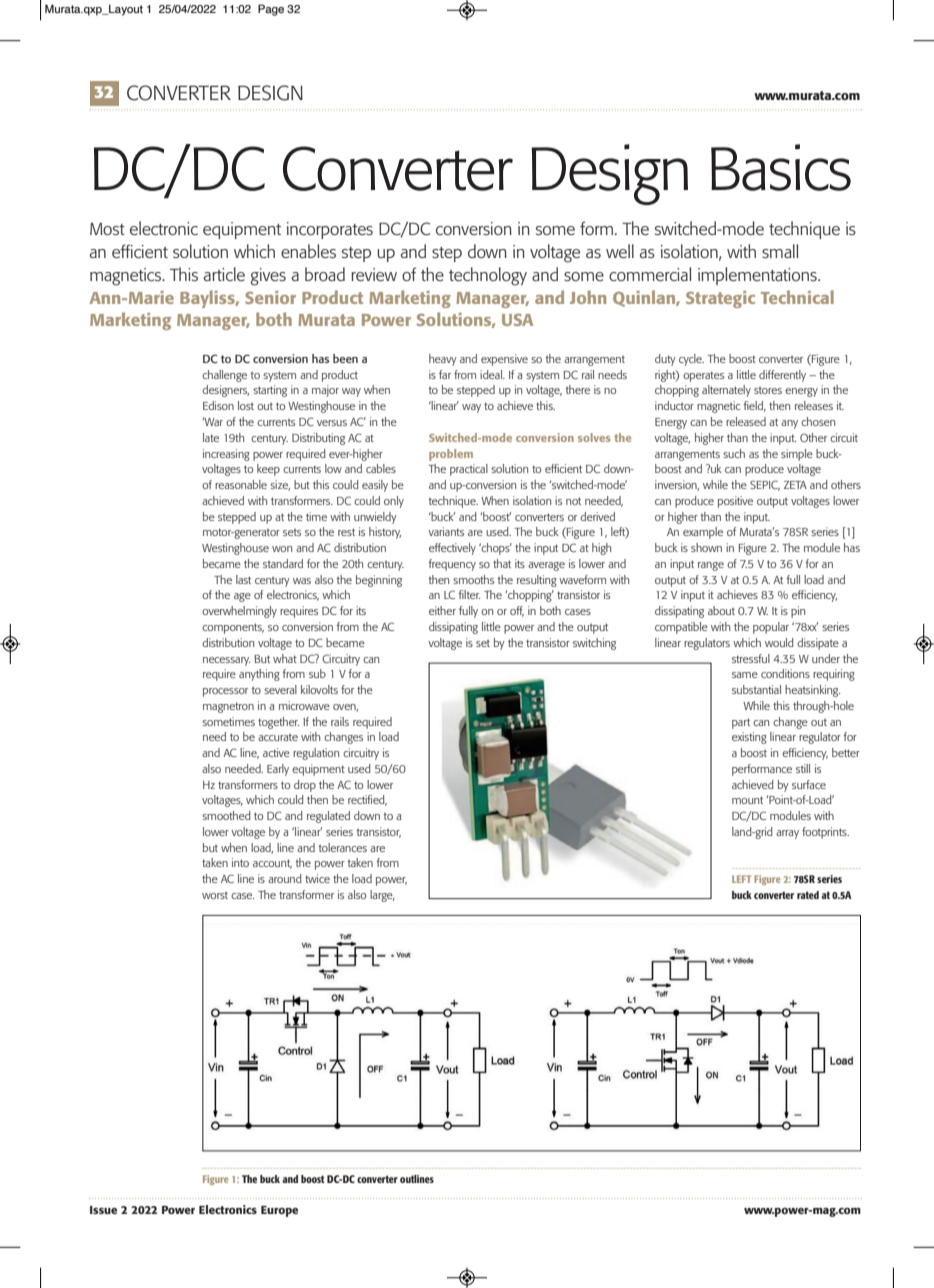 The height and width of the image is (1288, 934). What do you see at coordinates (228, 707) in the image?
I see `magnetron` at bounding box center [228, 707].
